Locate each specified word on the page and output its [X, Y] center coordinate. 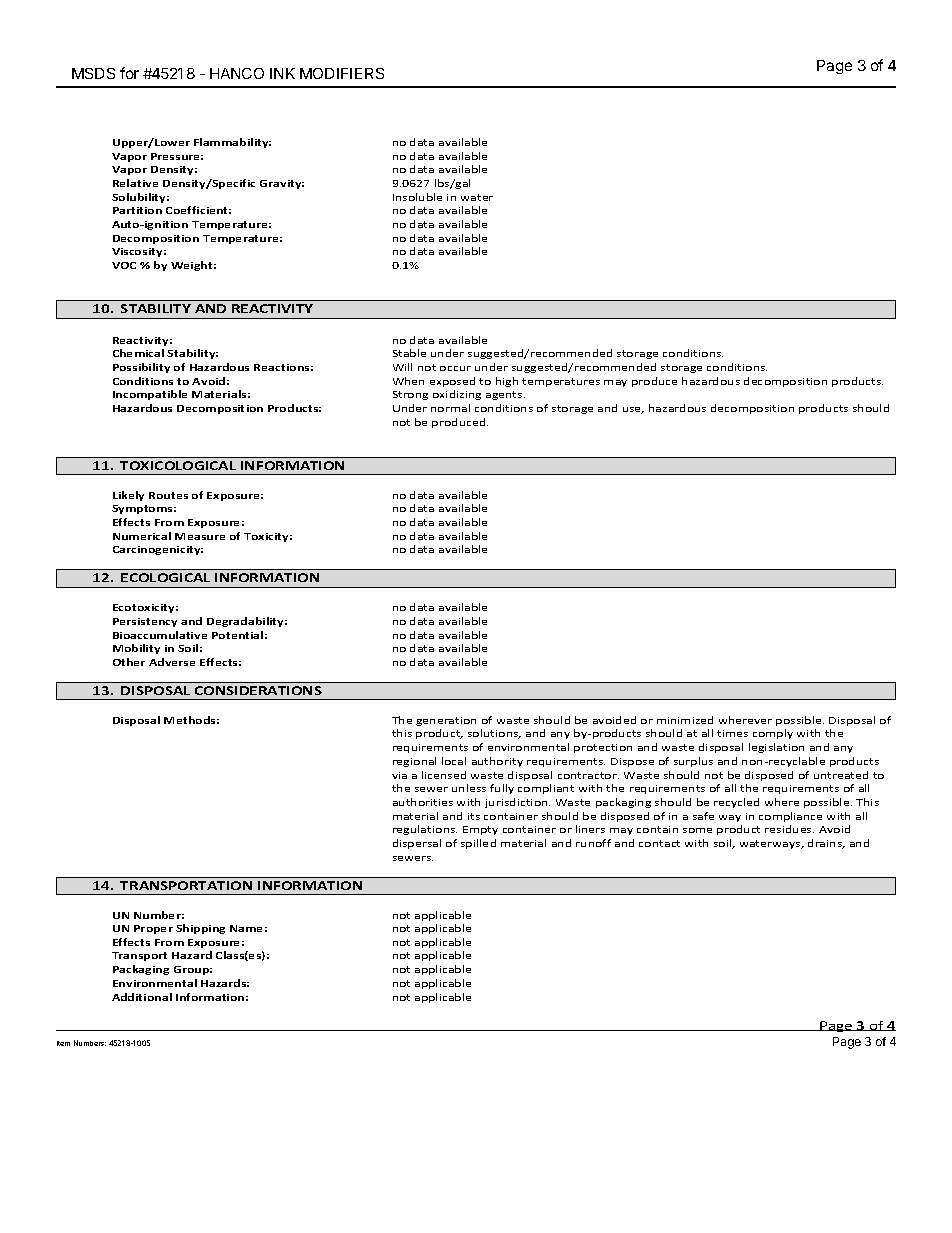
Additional [142, 997]
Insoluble [417, 197]
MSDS [93, 73]
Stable [409, 353]
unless [469, 788]
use [633, 410]
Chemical [138, 353]
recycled [736, 803]
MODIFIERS [342, 73]
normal [450, 408]
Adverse [172, 662]
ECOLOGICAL [165, 577]
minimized [685, 720]
